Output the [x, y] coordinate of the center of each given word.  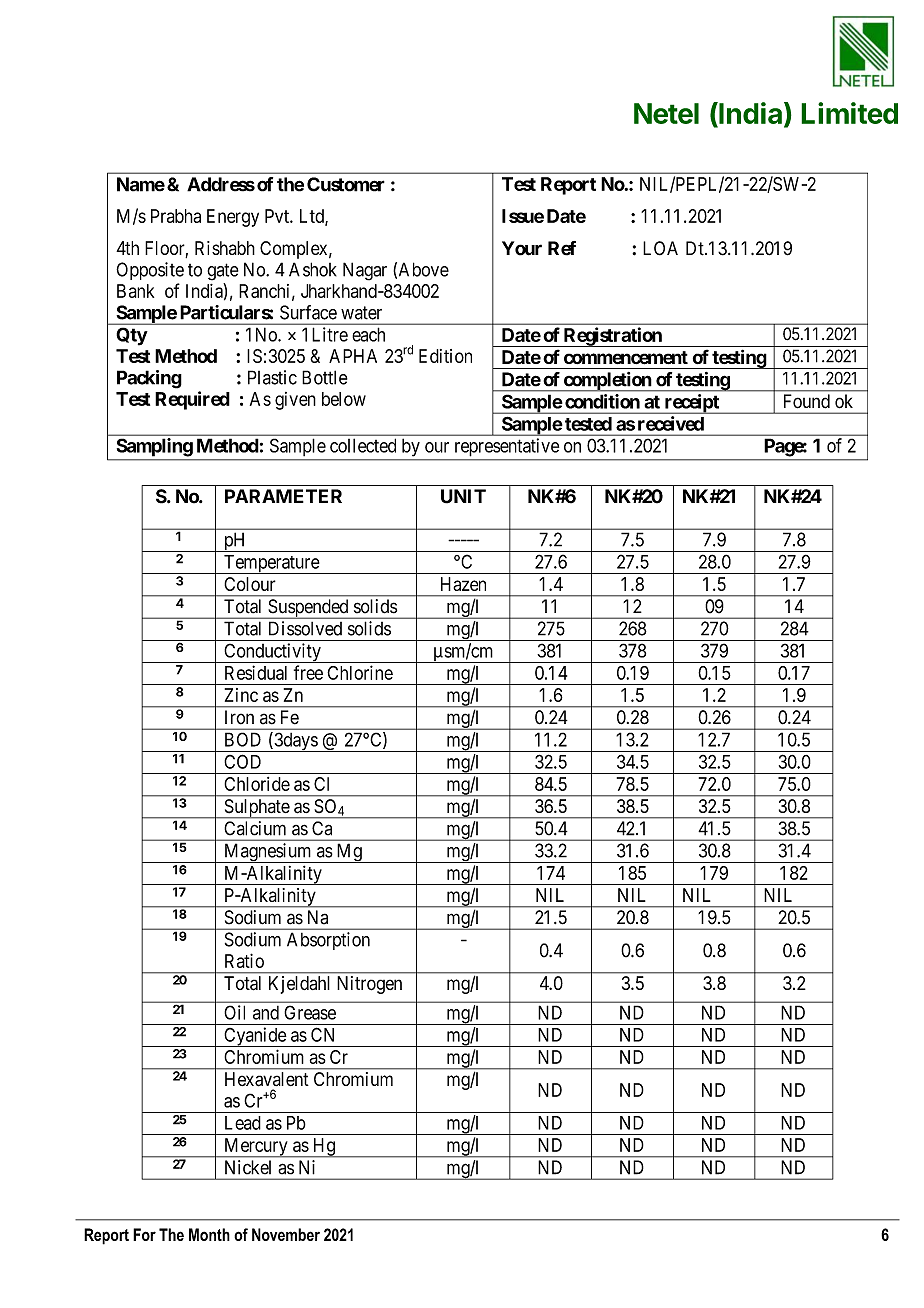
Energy [233, 218]
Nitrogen [369, 985]
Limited [849, 113]
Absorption [328, 941]
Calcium [255, 828]
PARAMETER [283, 496]
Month [209, 1234]
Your [522, 248]
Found [807, 401]
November [286, 1234]
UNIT [463, 496]
